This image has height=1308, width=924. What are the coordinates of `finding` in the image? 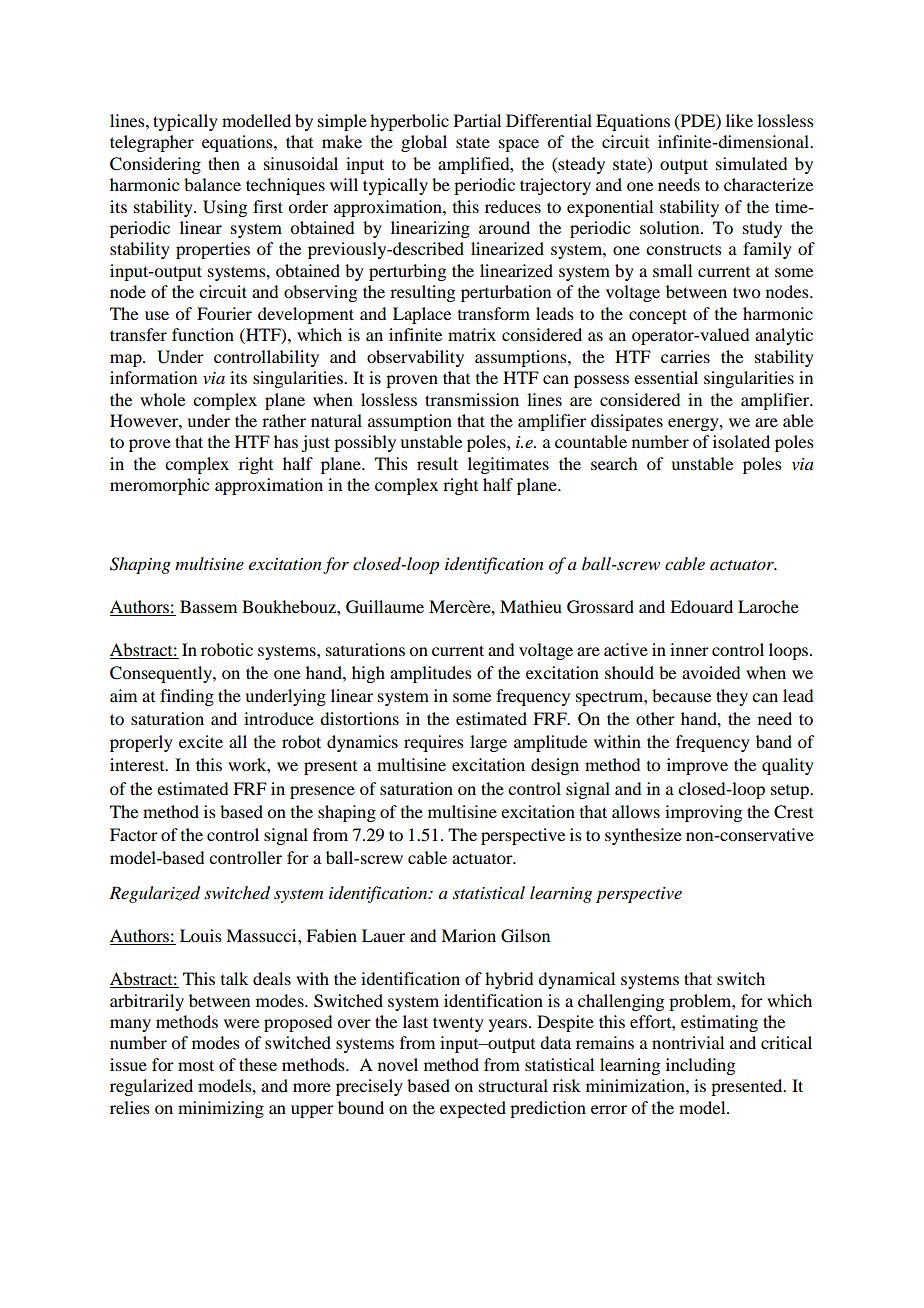 It's located at (187, 697).
